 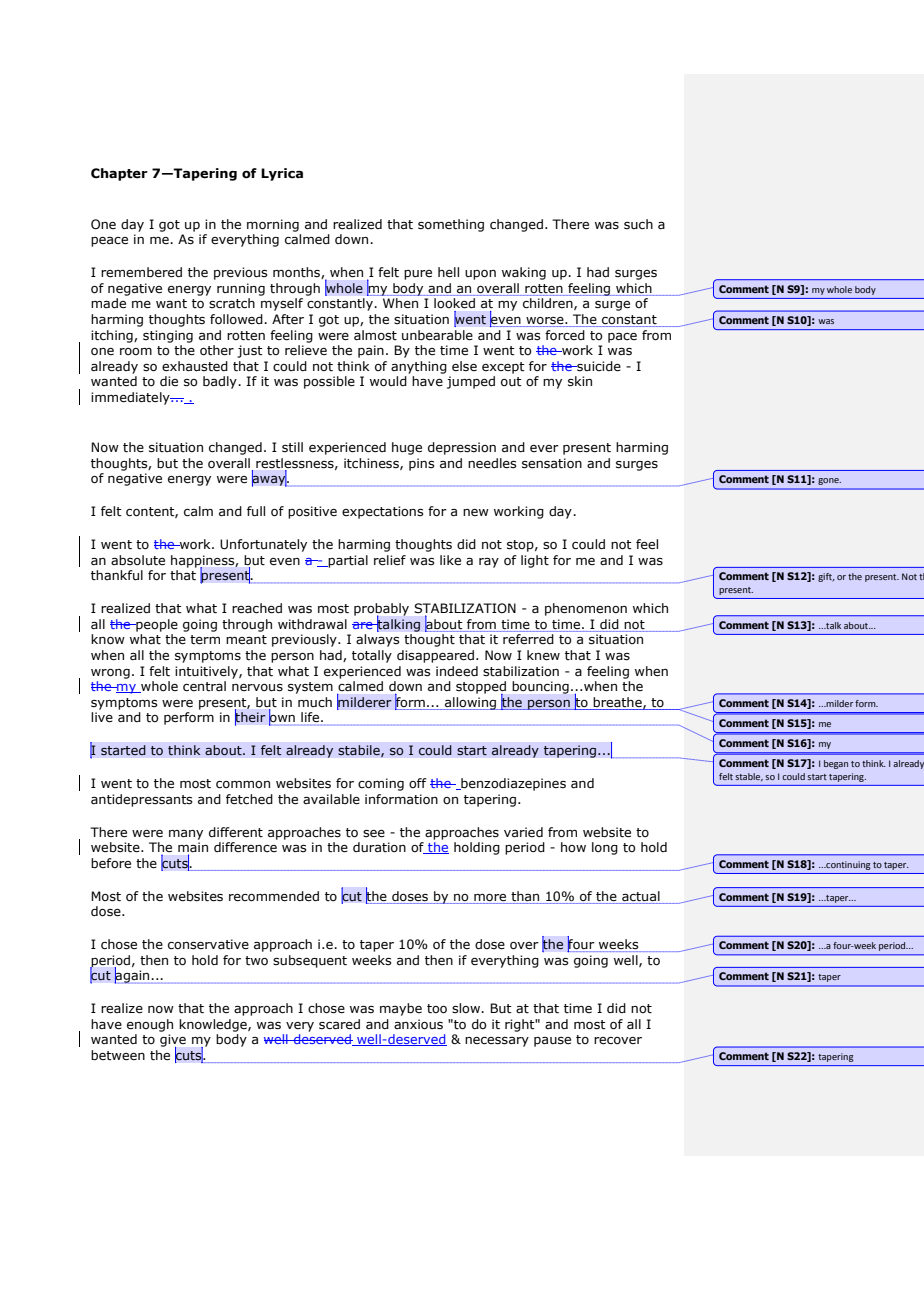 I want to click on varied, so click(x=523, y=832).
